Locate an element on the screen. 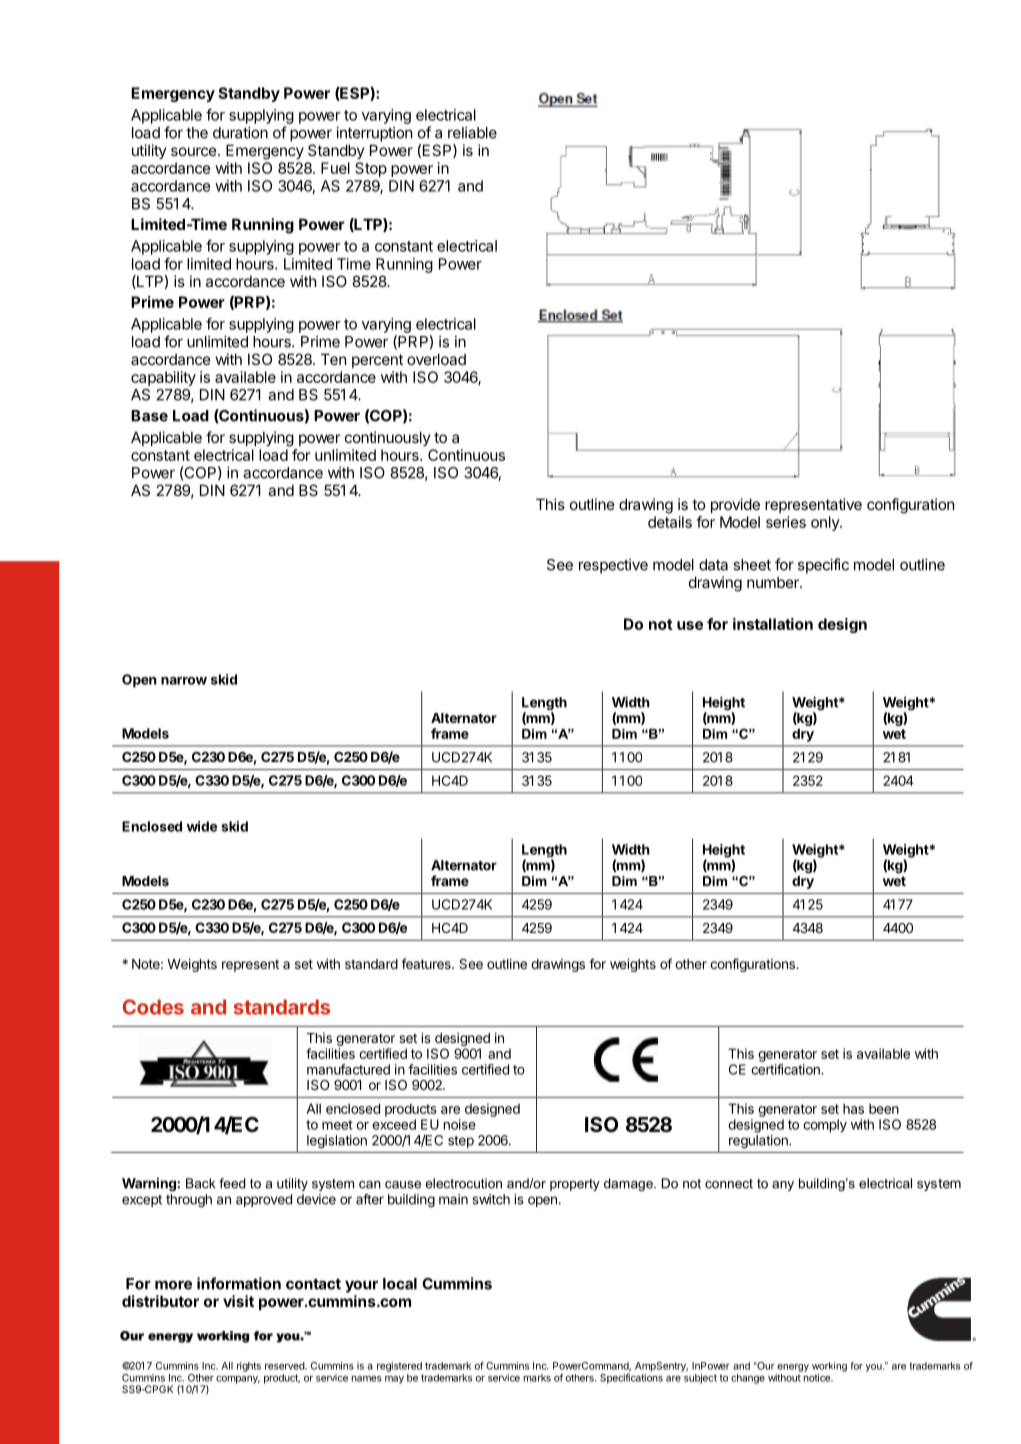 This screenshot has width=1021, height=1444. provide is located at coordinates (735, 505).
